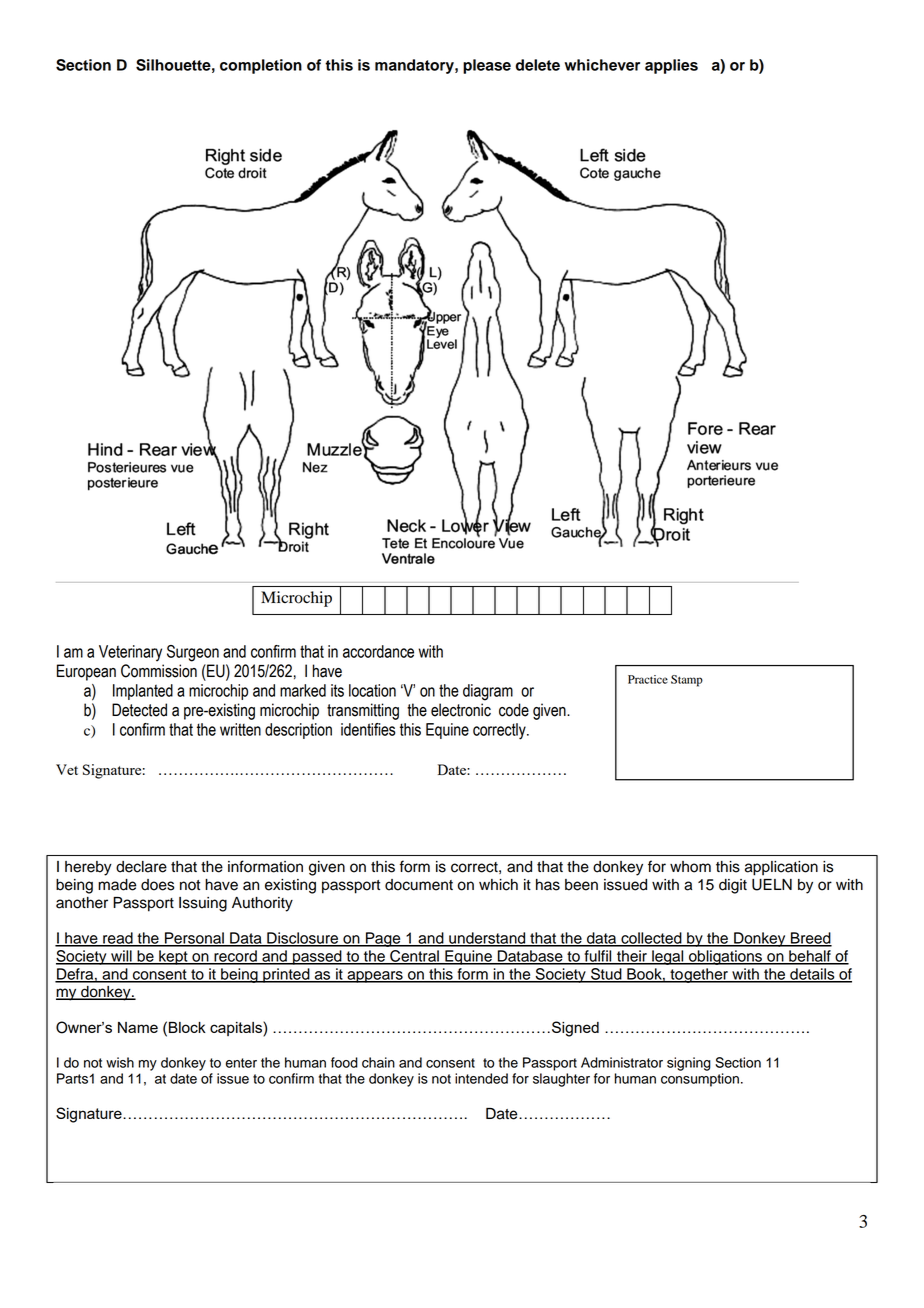  Describe the element at coordinates (689, 1064) in the screenshot. I see `signing` at that location.
